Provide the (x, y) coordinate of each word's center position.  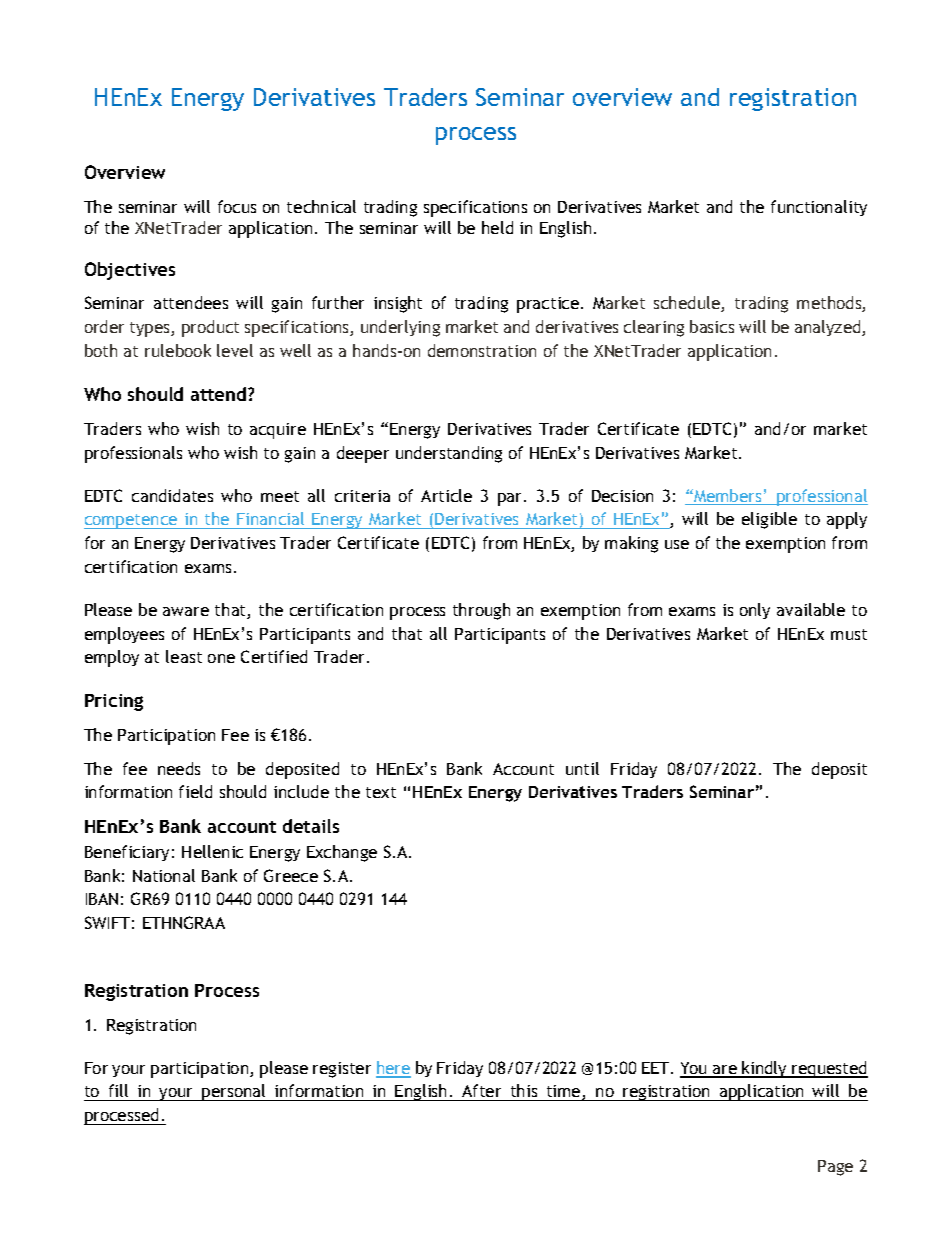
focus (237, 206)
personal (234, 1092)
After (482, 1092)
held (497, 227)
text (381, 792)
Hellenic (212, 851)
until (582, 768)
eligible (769, 520)
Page (835, 1168)
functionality (819, 208)
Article (446, 495)
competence (132, 521)
